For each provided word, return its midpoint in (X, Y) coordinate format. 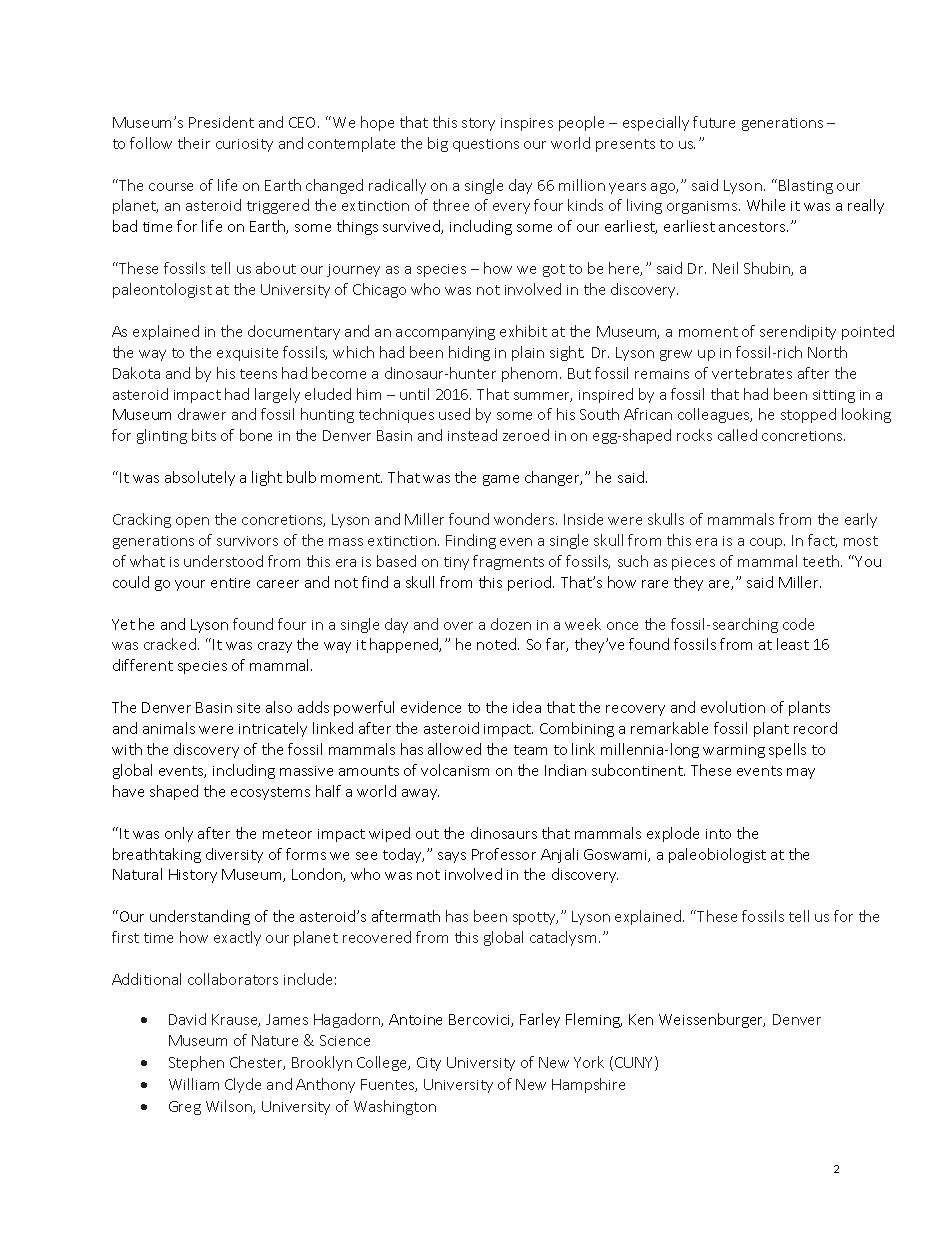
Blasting (806, 186)
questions (486, 145)
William (194, 1084)
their (194, 143)
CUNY (635, 1063)
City (429, 1064)
